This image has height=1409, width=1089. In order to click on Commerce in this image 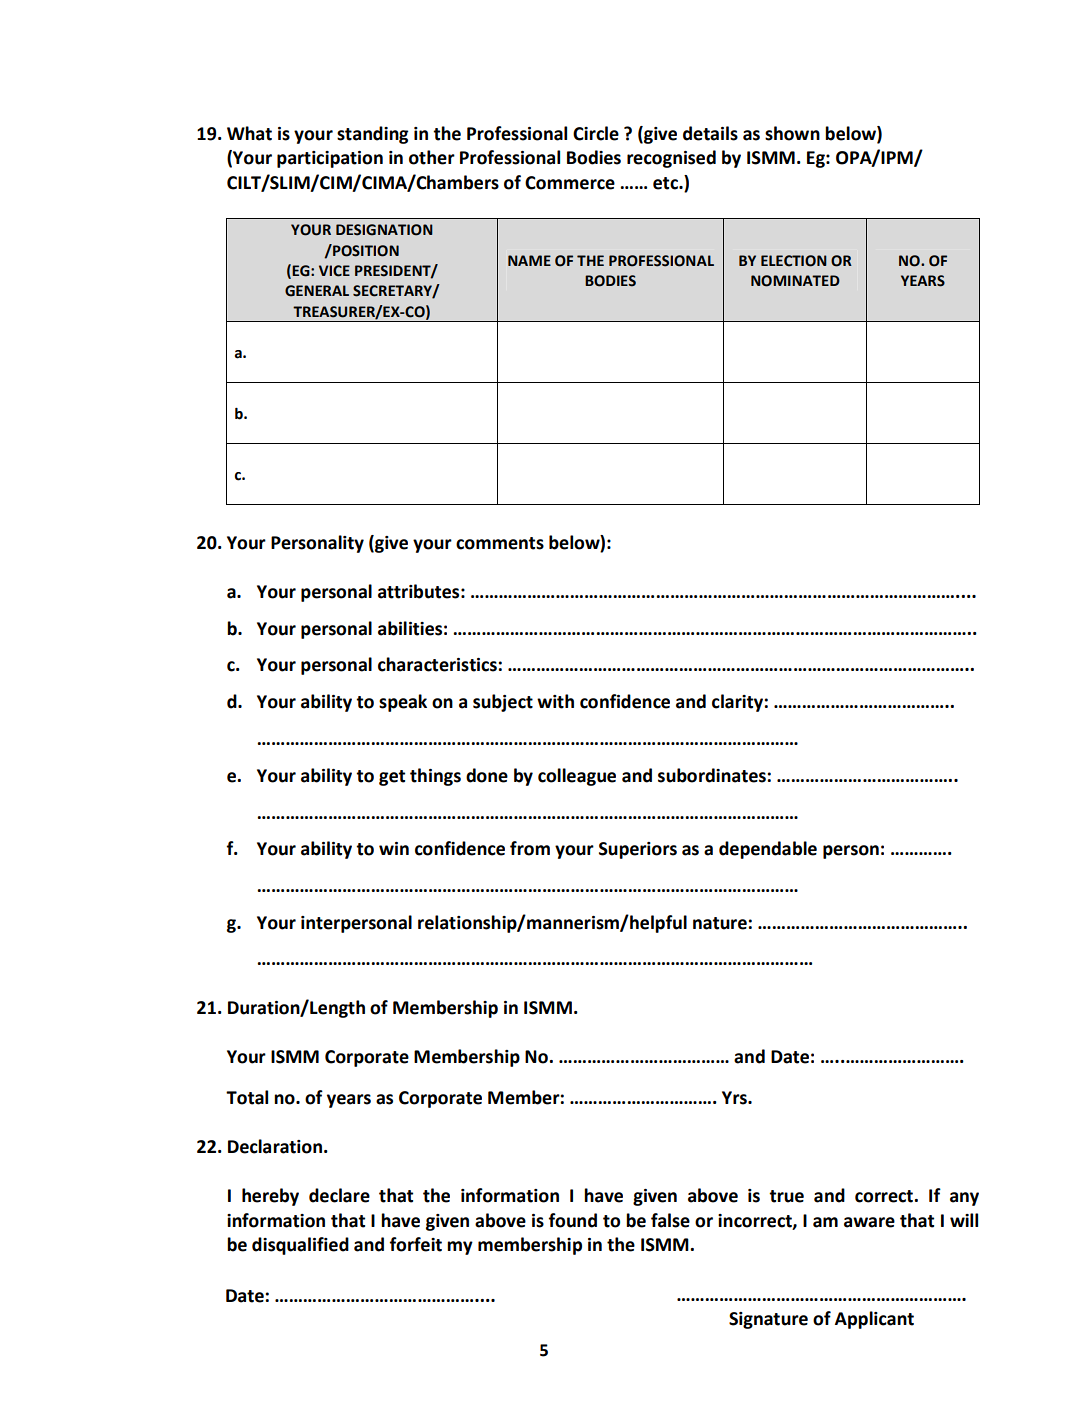, I will do `click(570, 183)`.
